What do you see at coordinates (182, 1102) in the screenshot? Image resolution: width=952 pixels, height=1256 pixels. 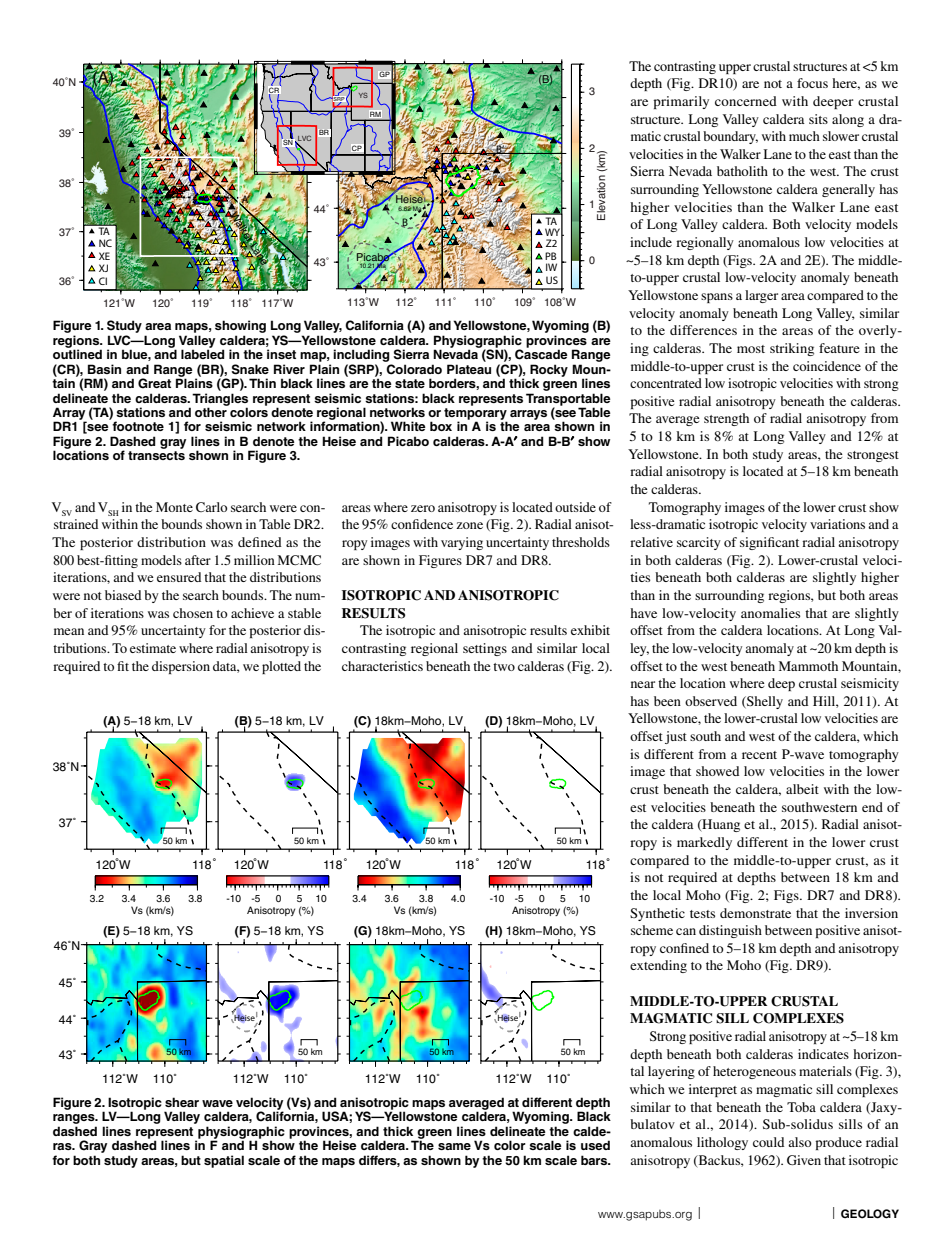 I see `shear` at bounding box center [182, 1102].
